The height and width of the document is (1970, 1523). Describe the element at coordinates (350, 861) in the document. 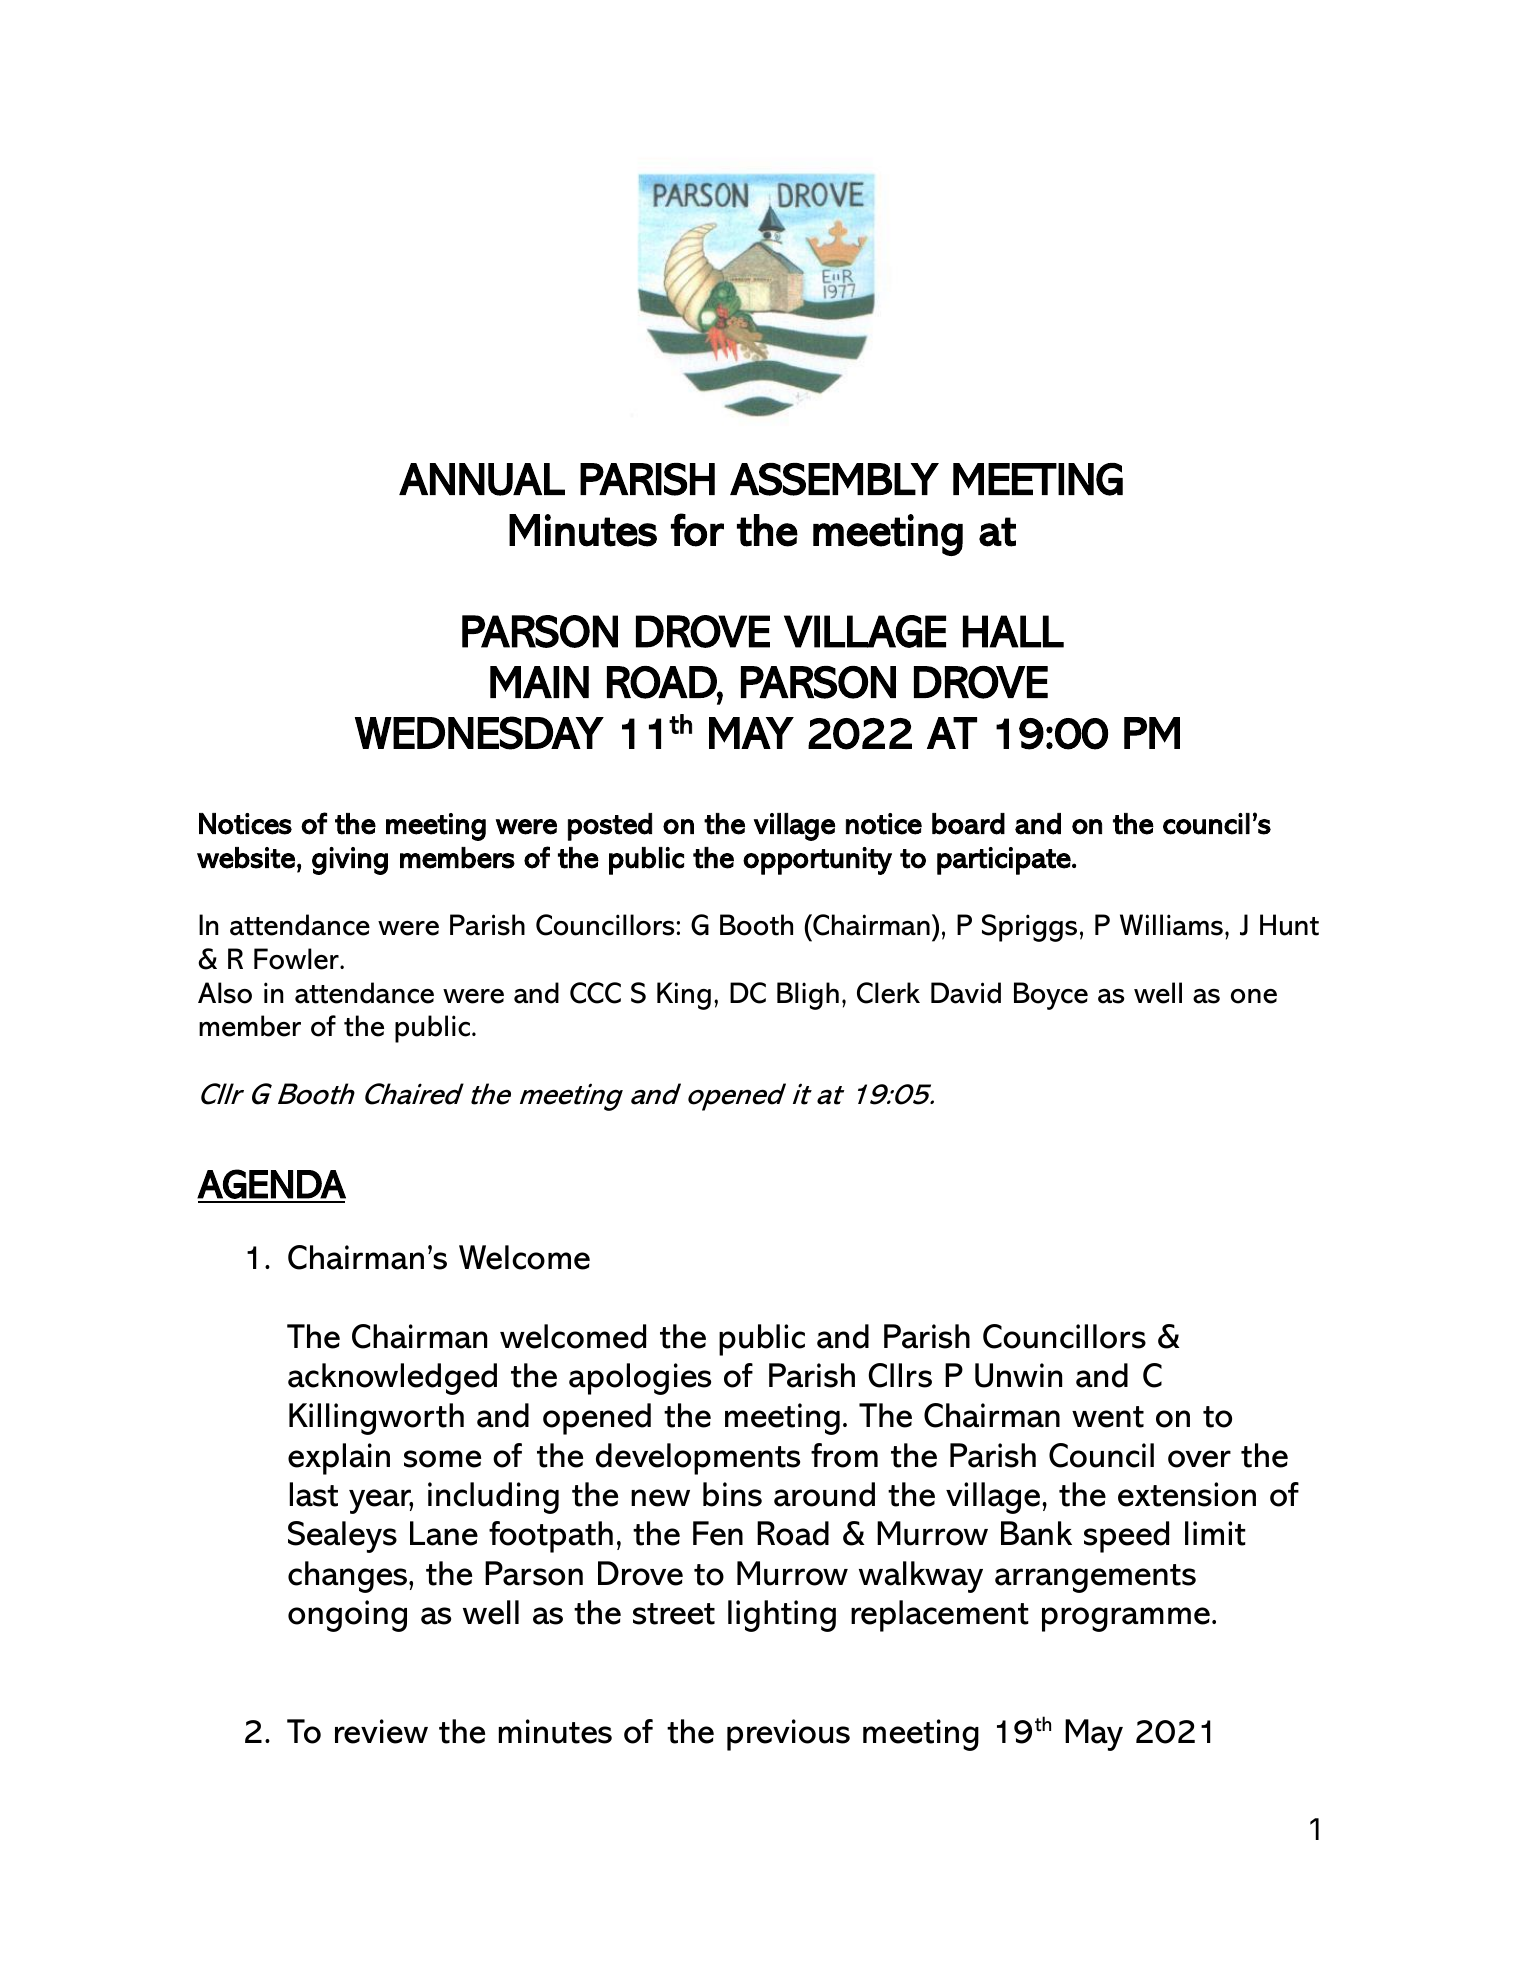

I see `giving` at that location.
